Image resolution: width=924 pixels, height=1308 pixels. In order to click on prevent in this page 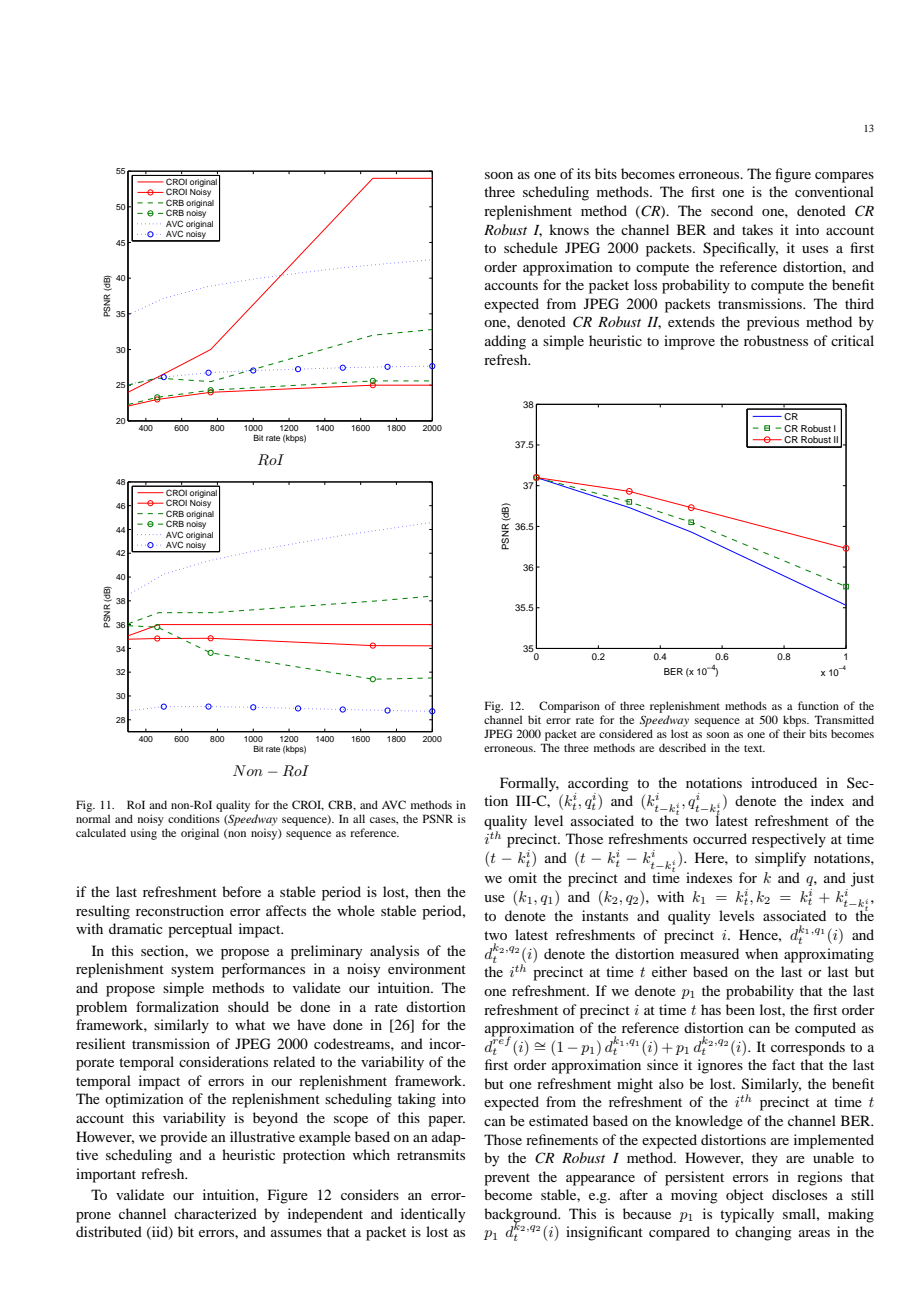, I will do `click(507, 1179)`.
